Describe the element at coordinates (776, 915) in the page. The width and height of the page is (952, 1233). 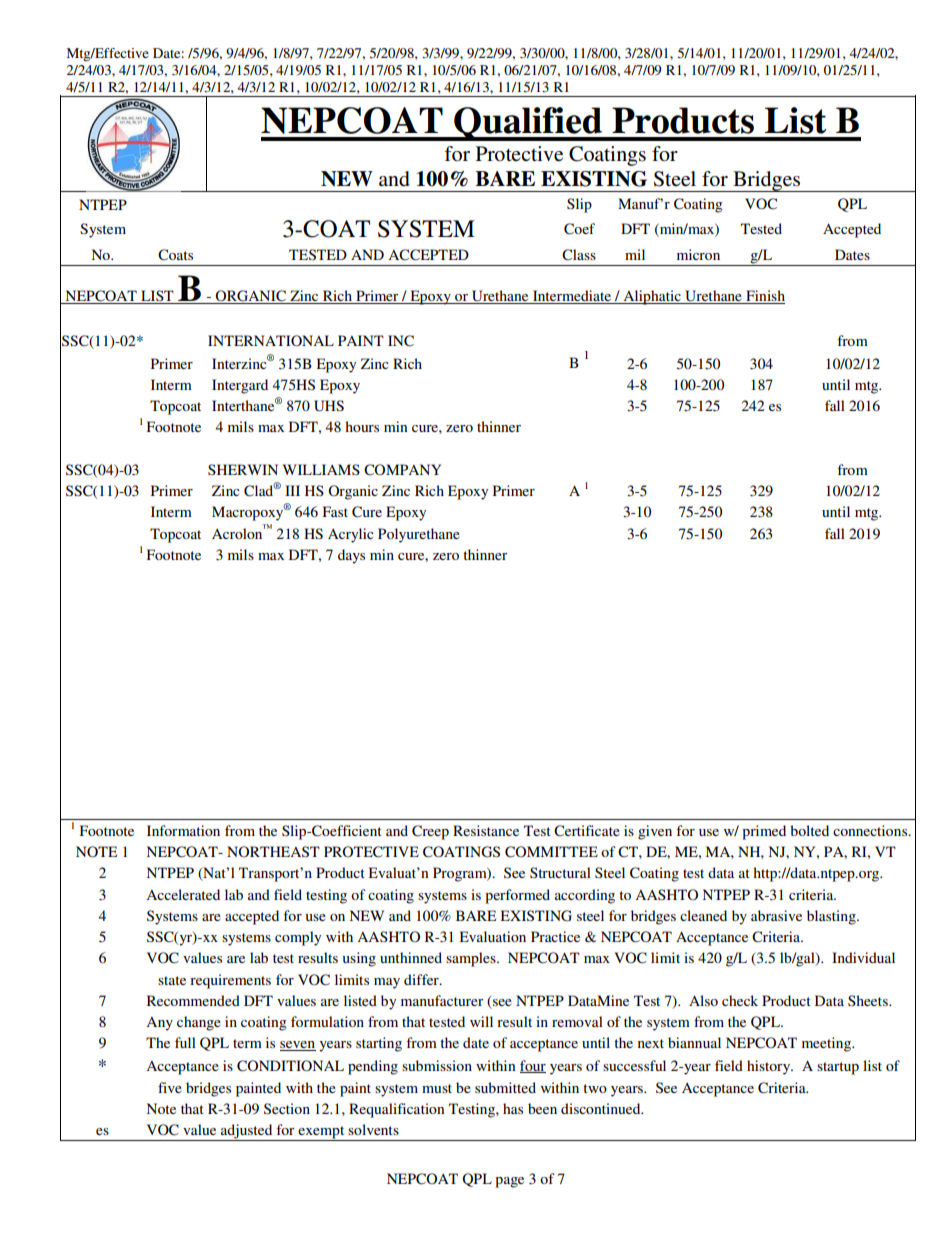
I see `abrasive` at that location.
